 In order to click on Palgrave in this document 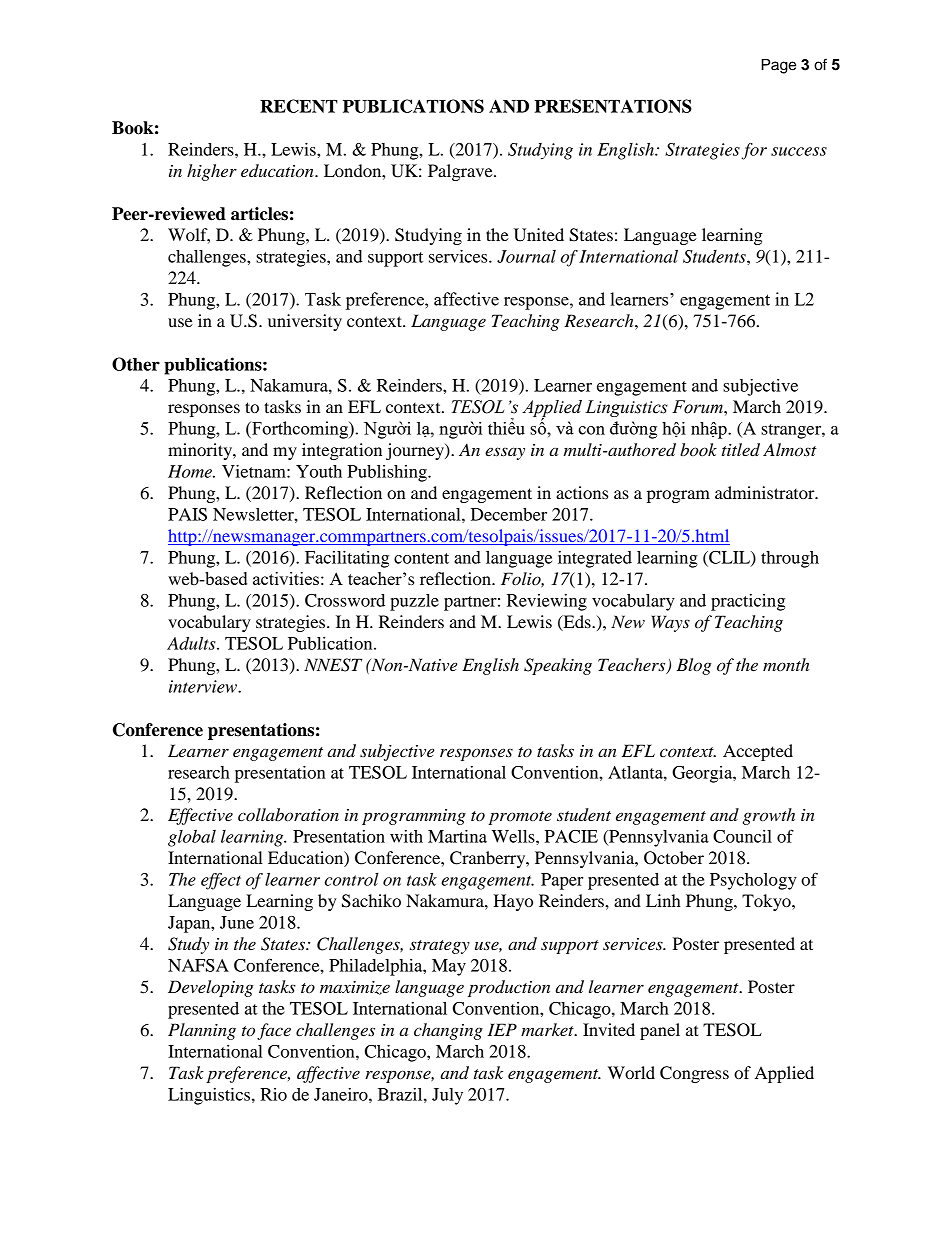, I will do `click(461, 172)`.
